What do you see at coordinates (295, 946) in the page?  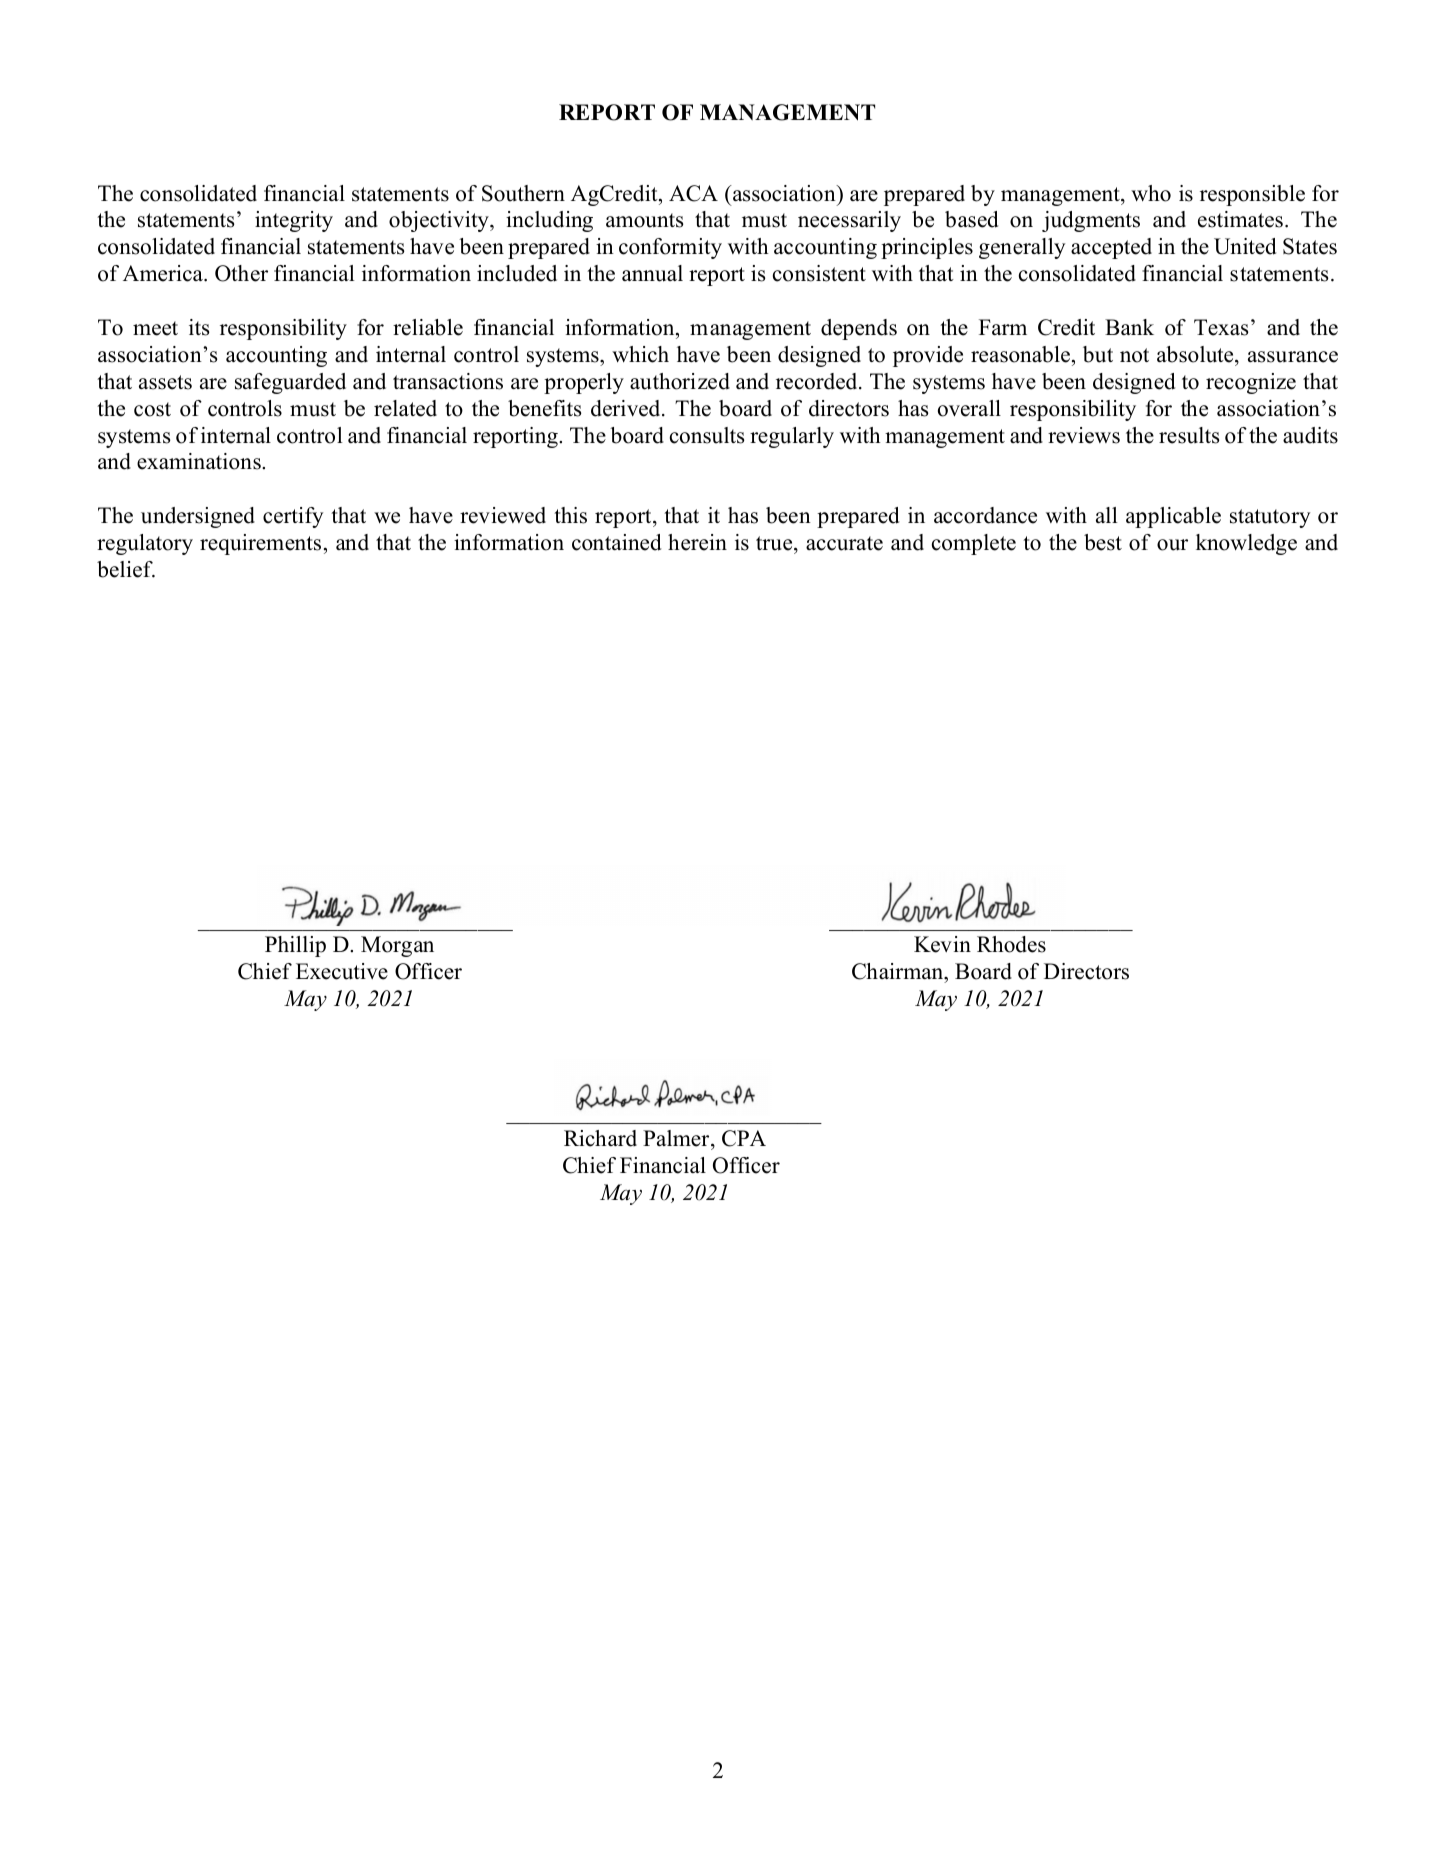 I see `Phillip` at bounding box center [295, 946].
